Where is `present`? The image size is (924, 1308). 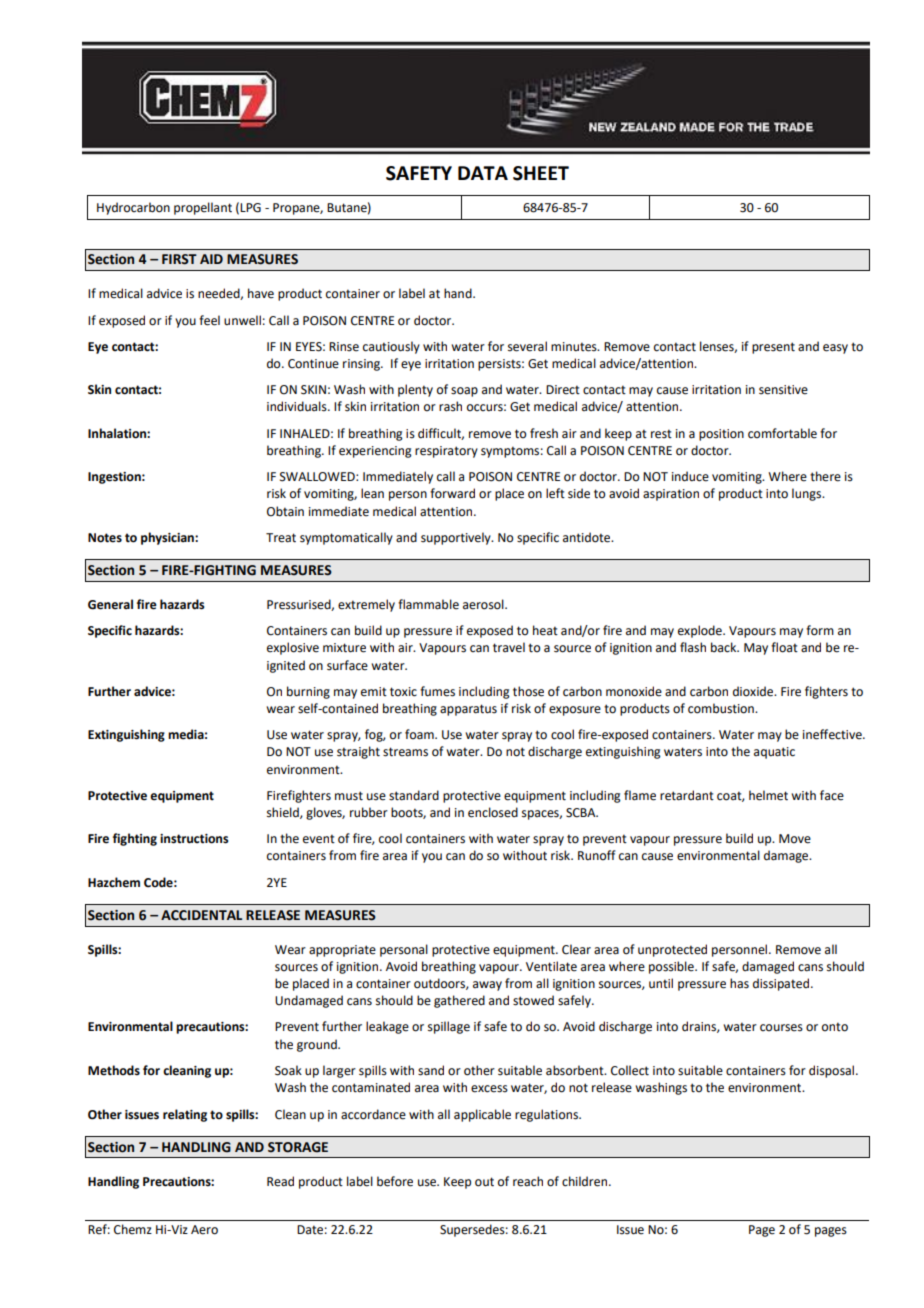
present is located at coordinates (773, 348).
